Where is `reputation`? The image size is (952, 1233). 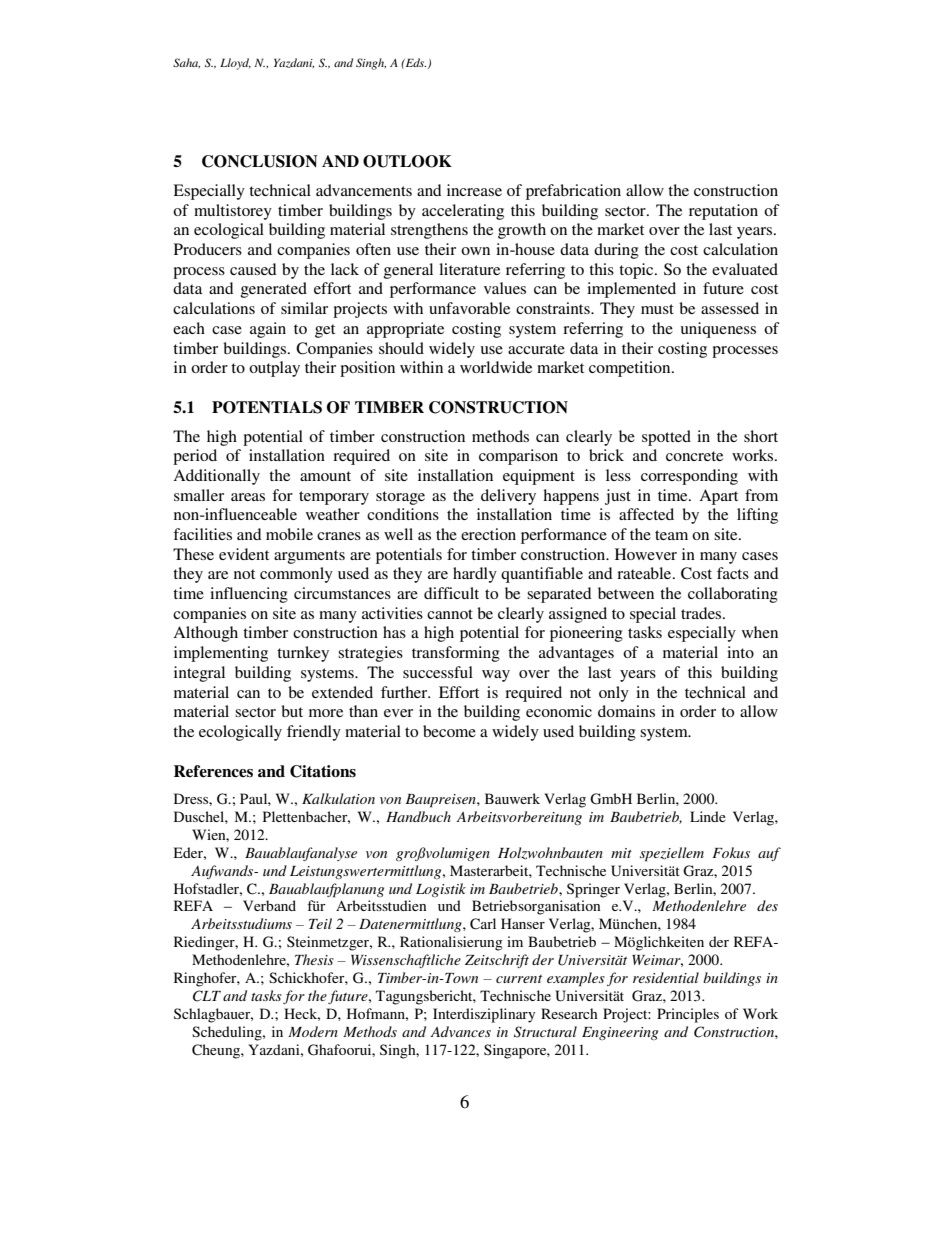 reputation is located at coordinates (723, 212).
